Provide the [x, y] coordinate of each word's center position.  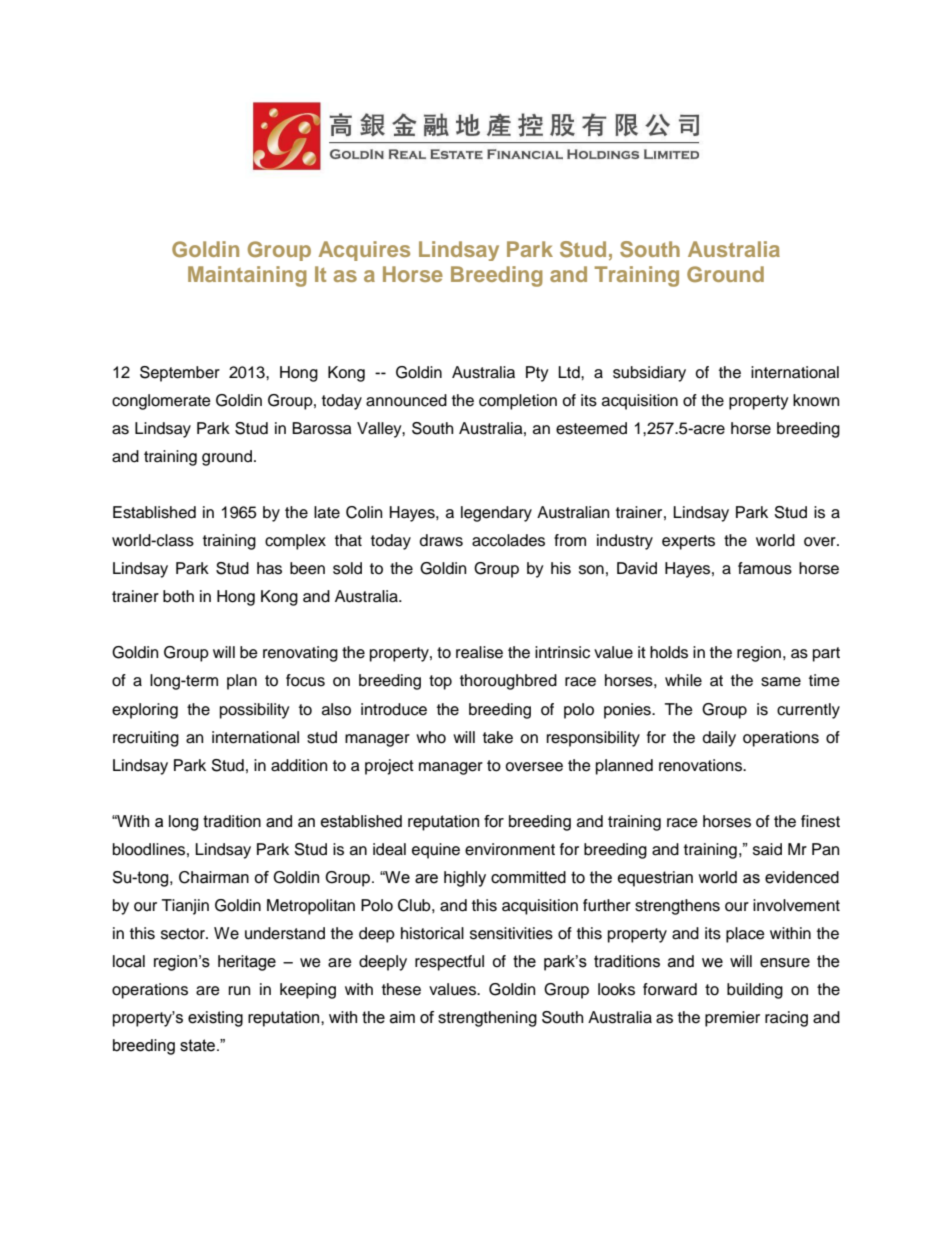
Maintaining [247, 276]
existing [215, 1019]
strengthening [487, 1019]
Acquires [364, 251]
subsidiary [649, 374]
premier [732, 1019]
